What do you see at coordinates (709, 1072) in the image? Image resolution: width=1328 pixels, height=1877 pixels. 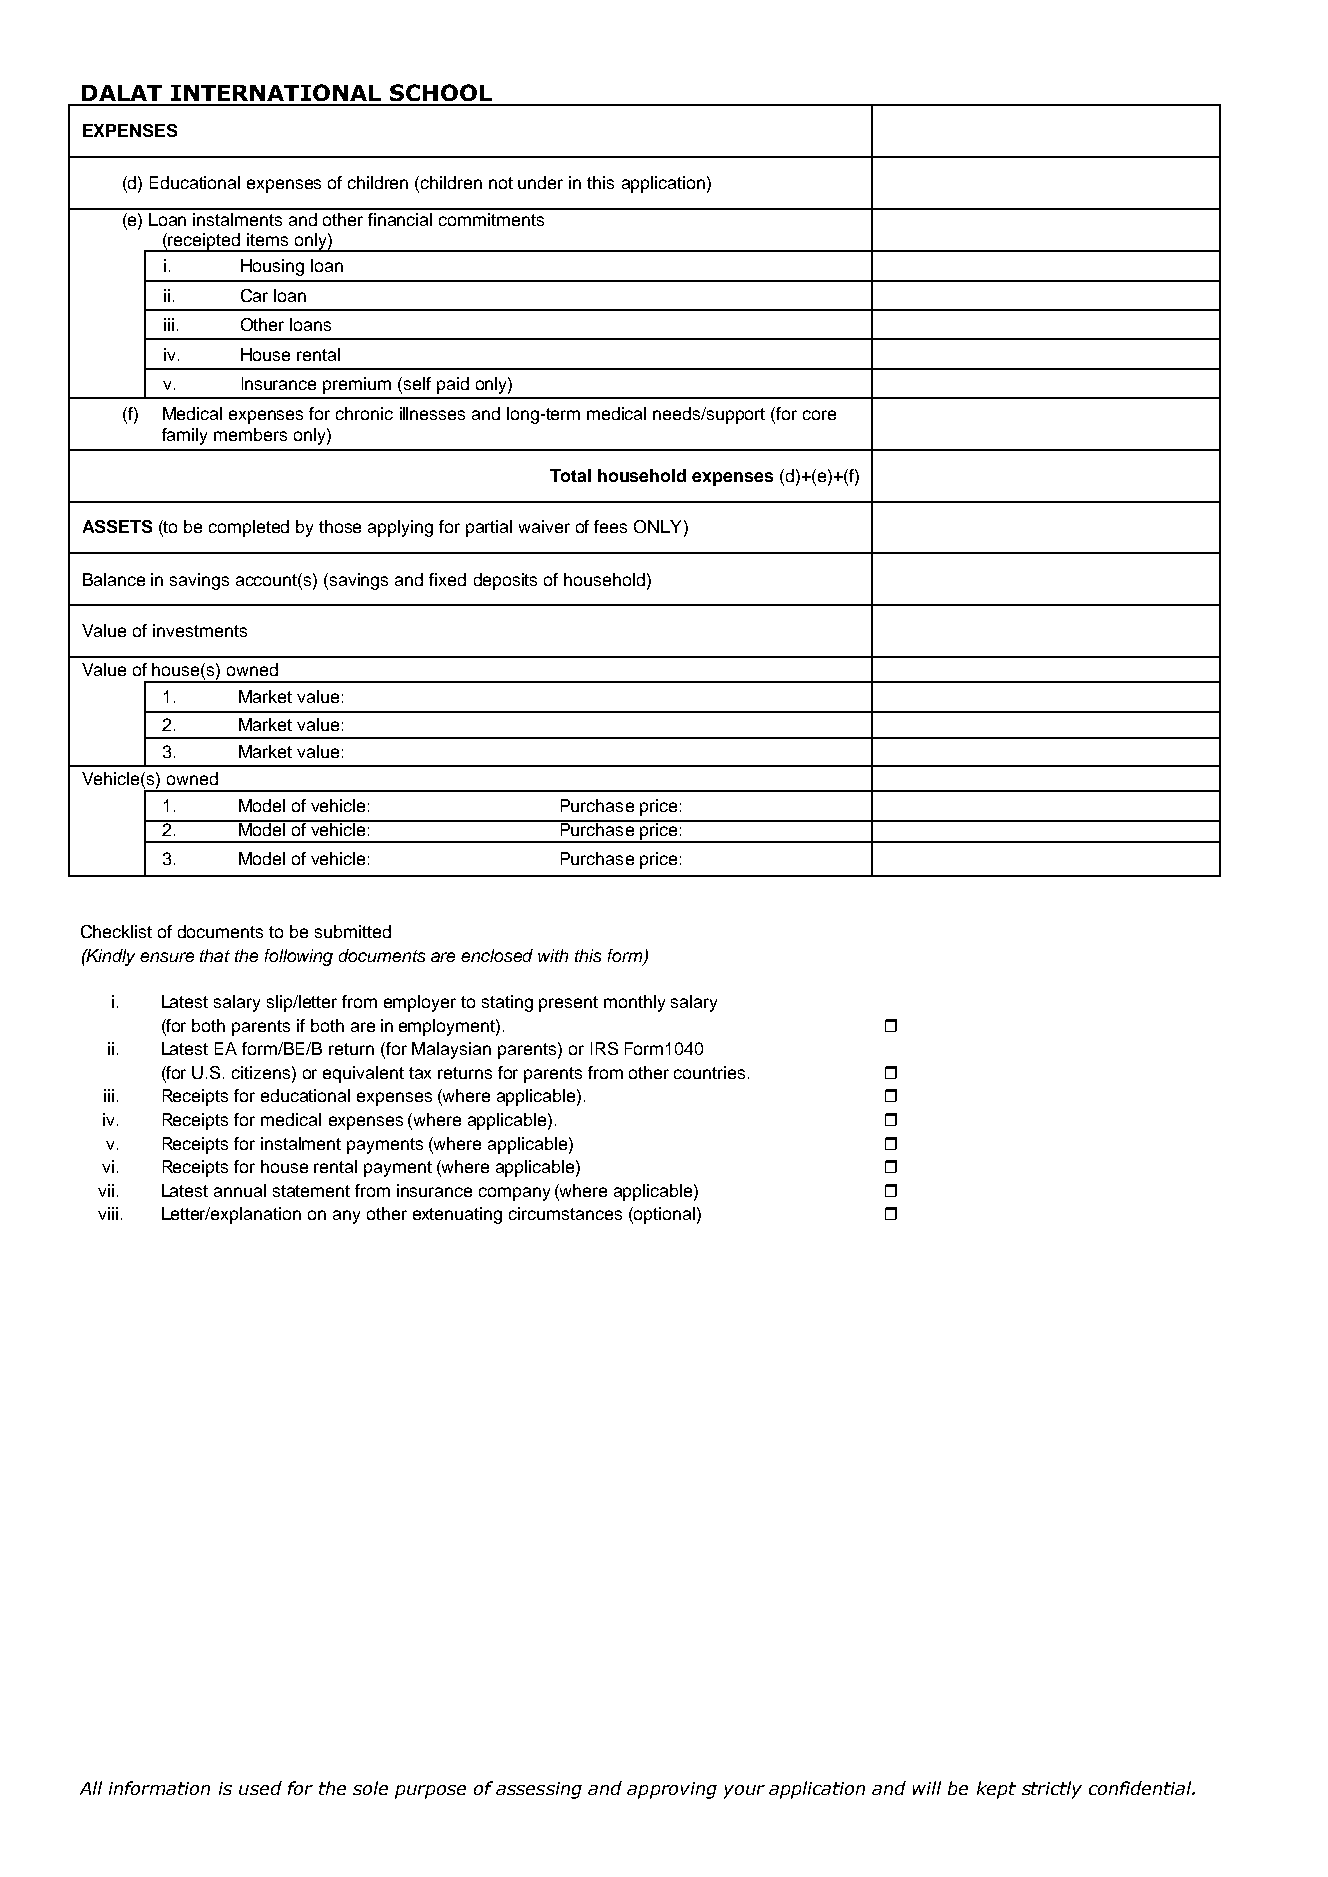 I see `countries` at bounding box center [709, 1072].
